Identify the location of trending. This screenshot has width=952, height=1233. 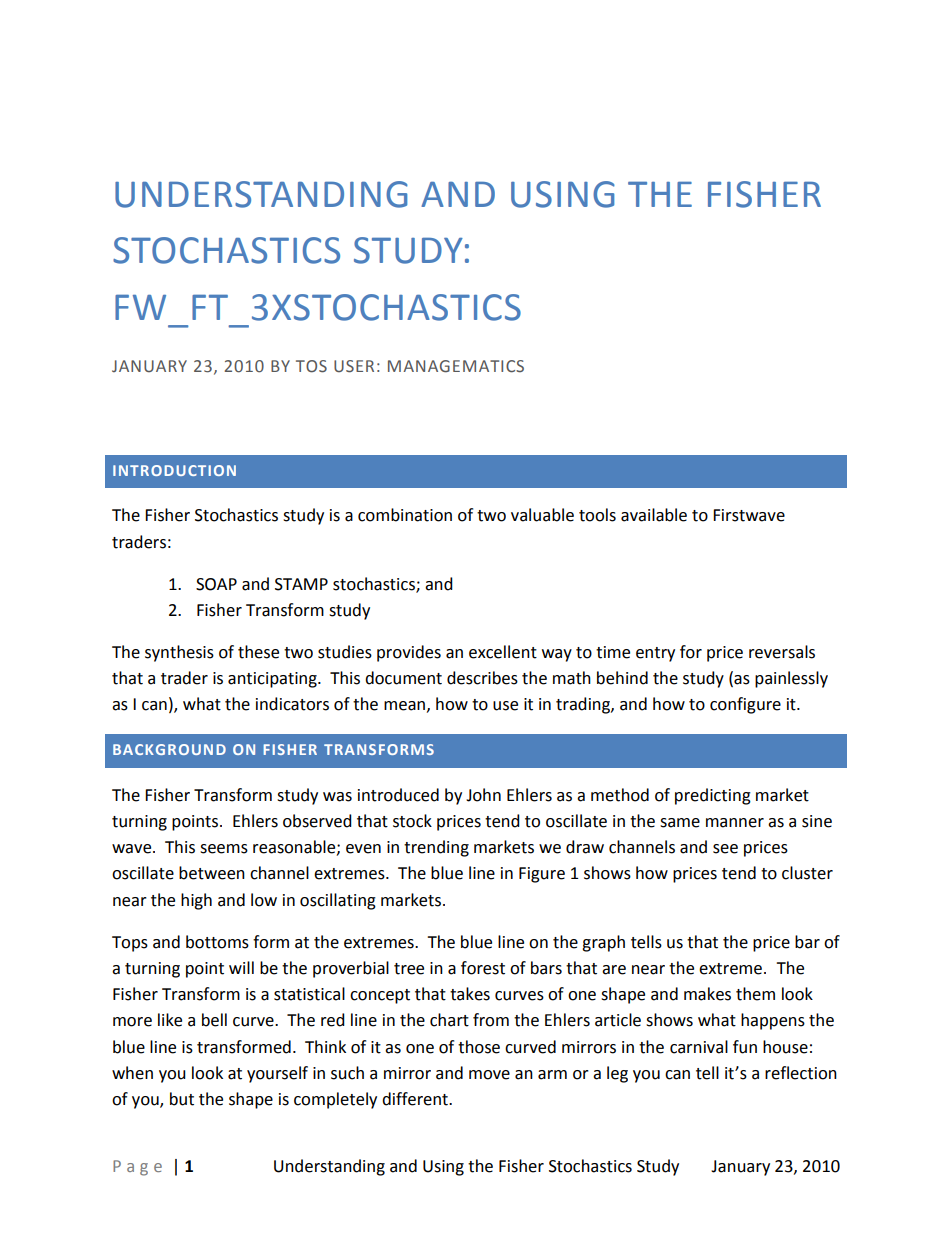
(436, 848).
